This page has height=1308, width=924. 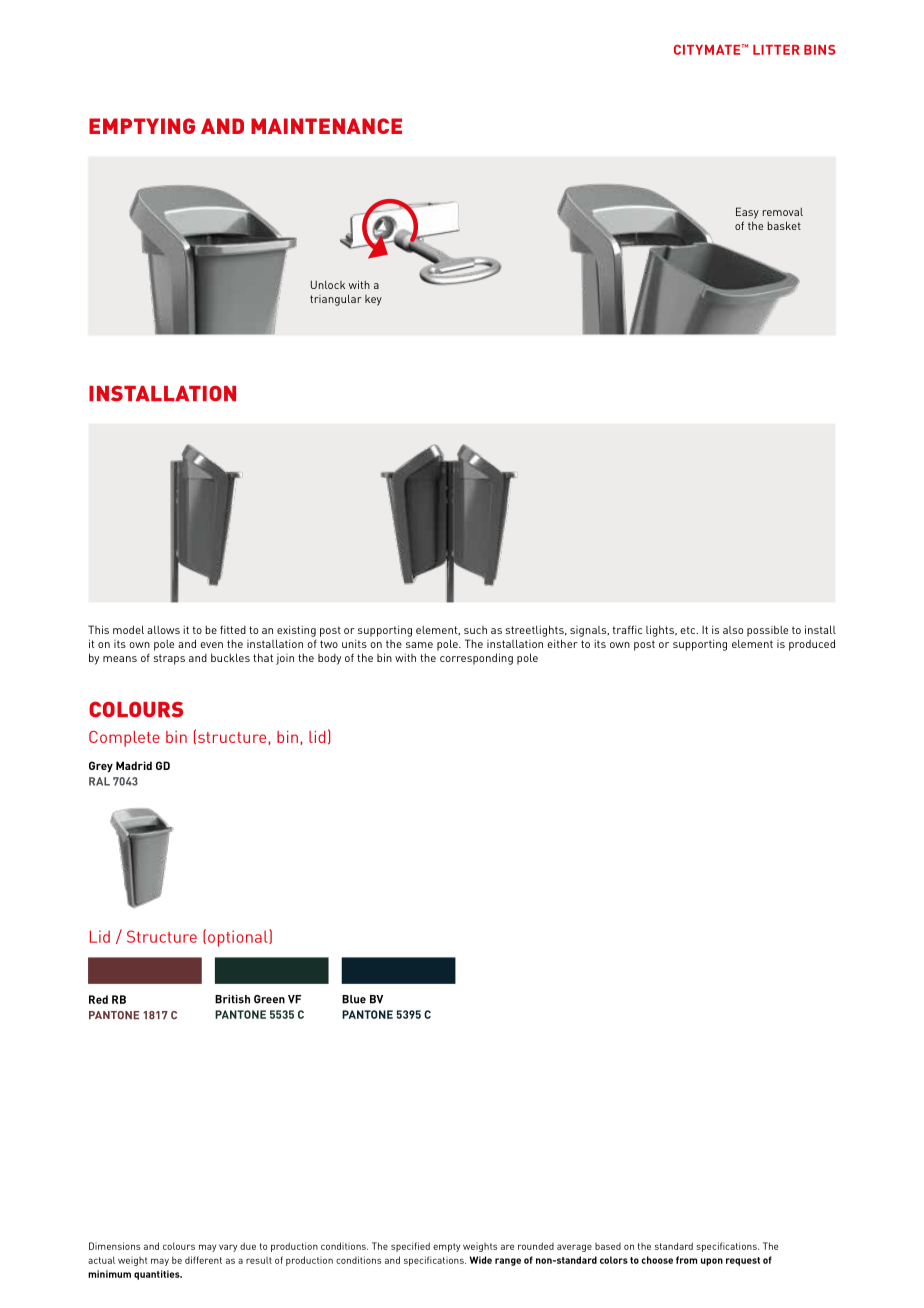 What do you see at coordinates (203, 1260) in the page?
I see `different` at bounding box center [203, 1260].
